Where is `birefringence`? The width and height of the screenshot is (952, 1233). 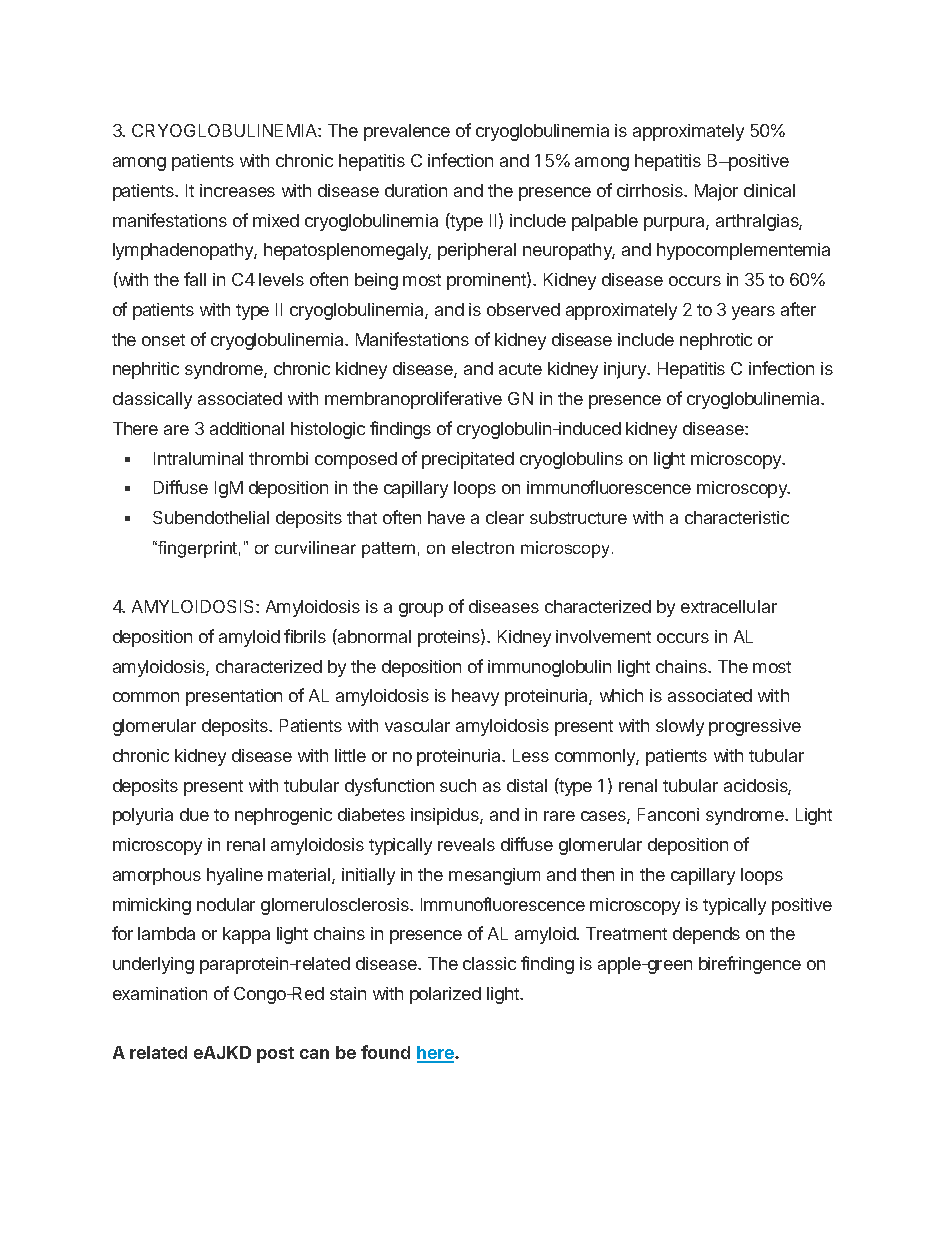
birefringence is located at coordinates (750, 965).
